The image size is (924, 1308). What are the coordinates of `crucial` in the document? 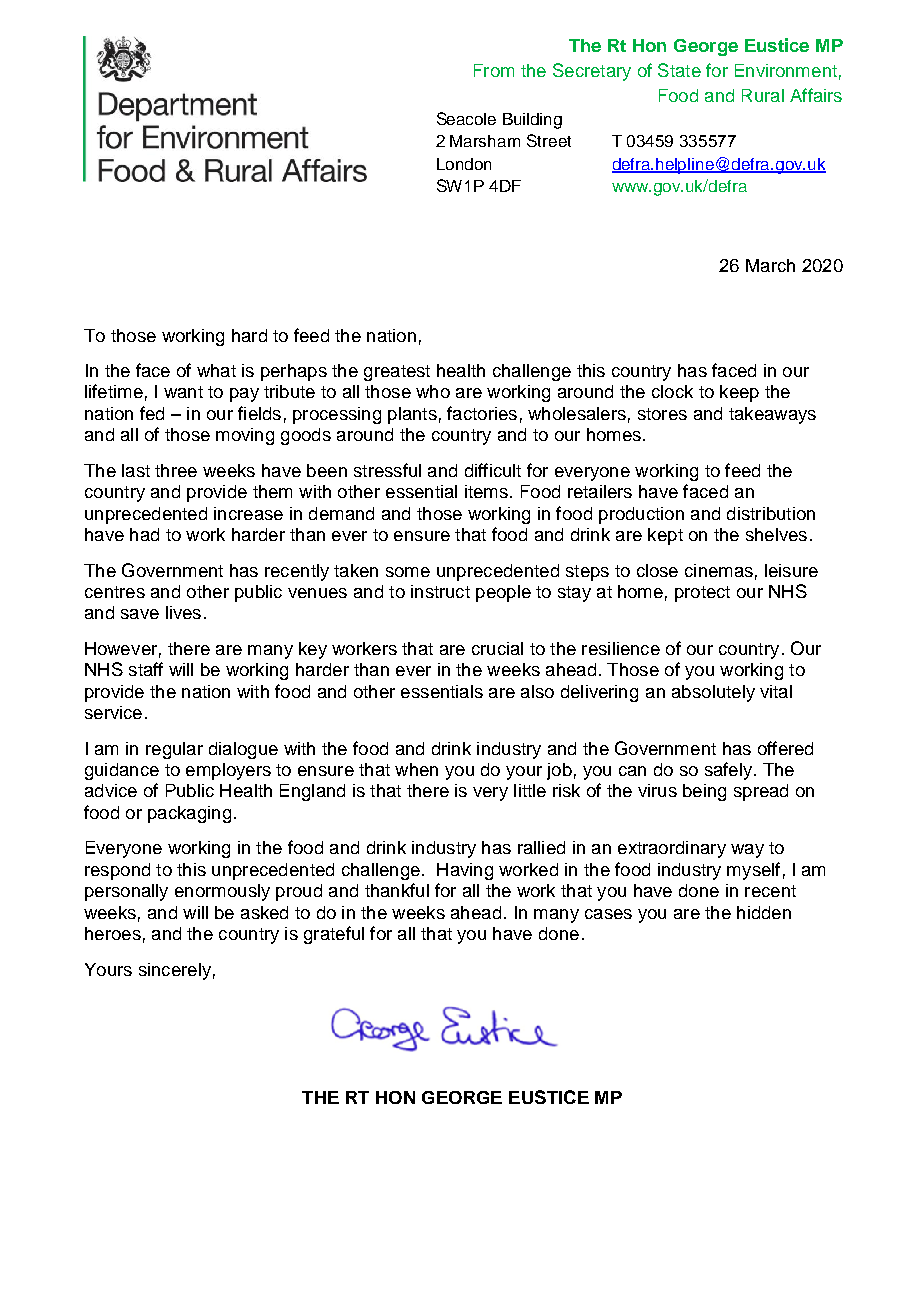 It's located at (497, 648).
